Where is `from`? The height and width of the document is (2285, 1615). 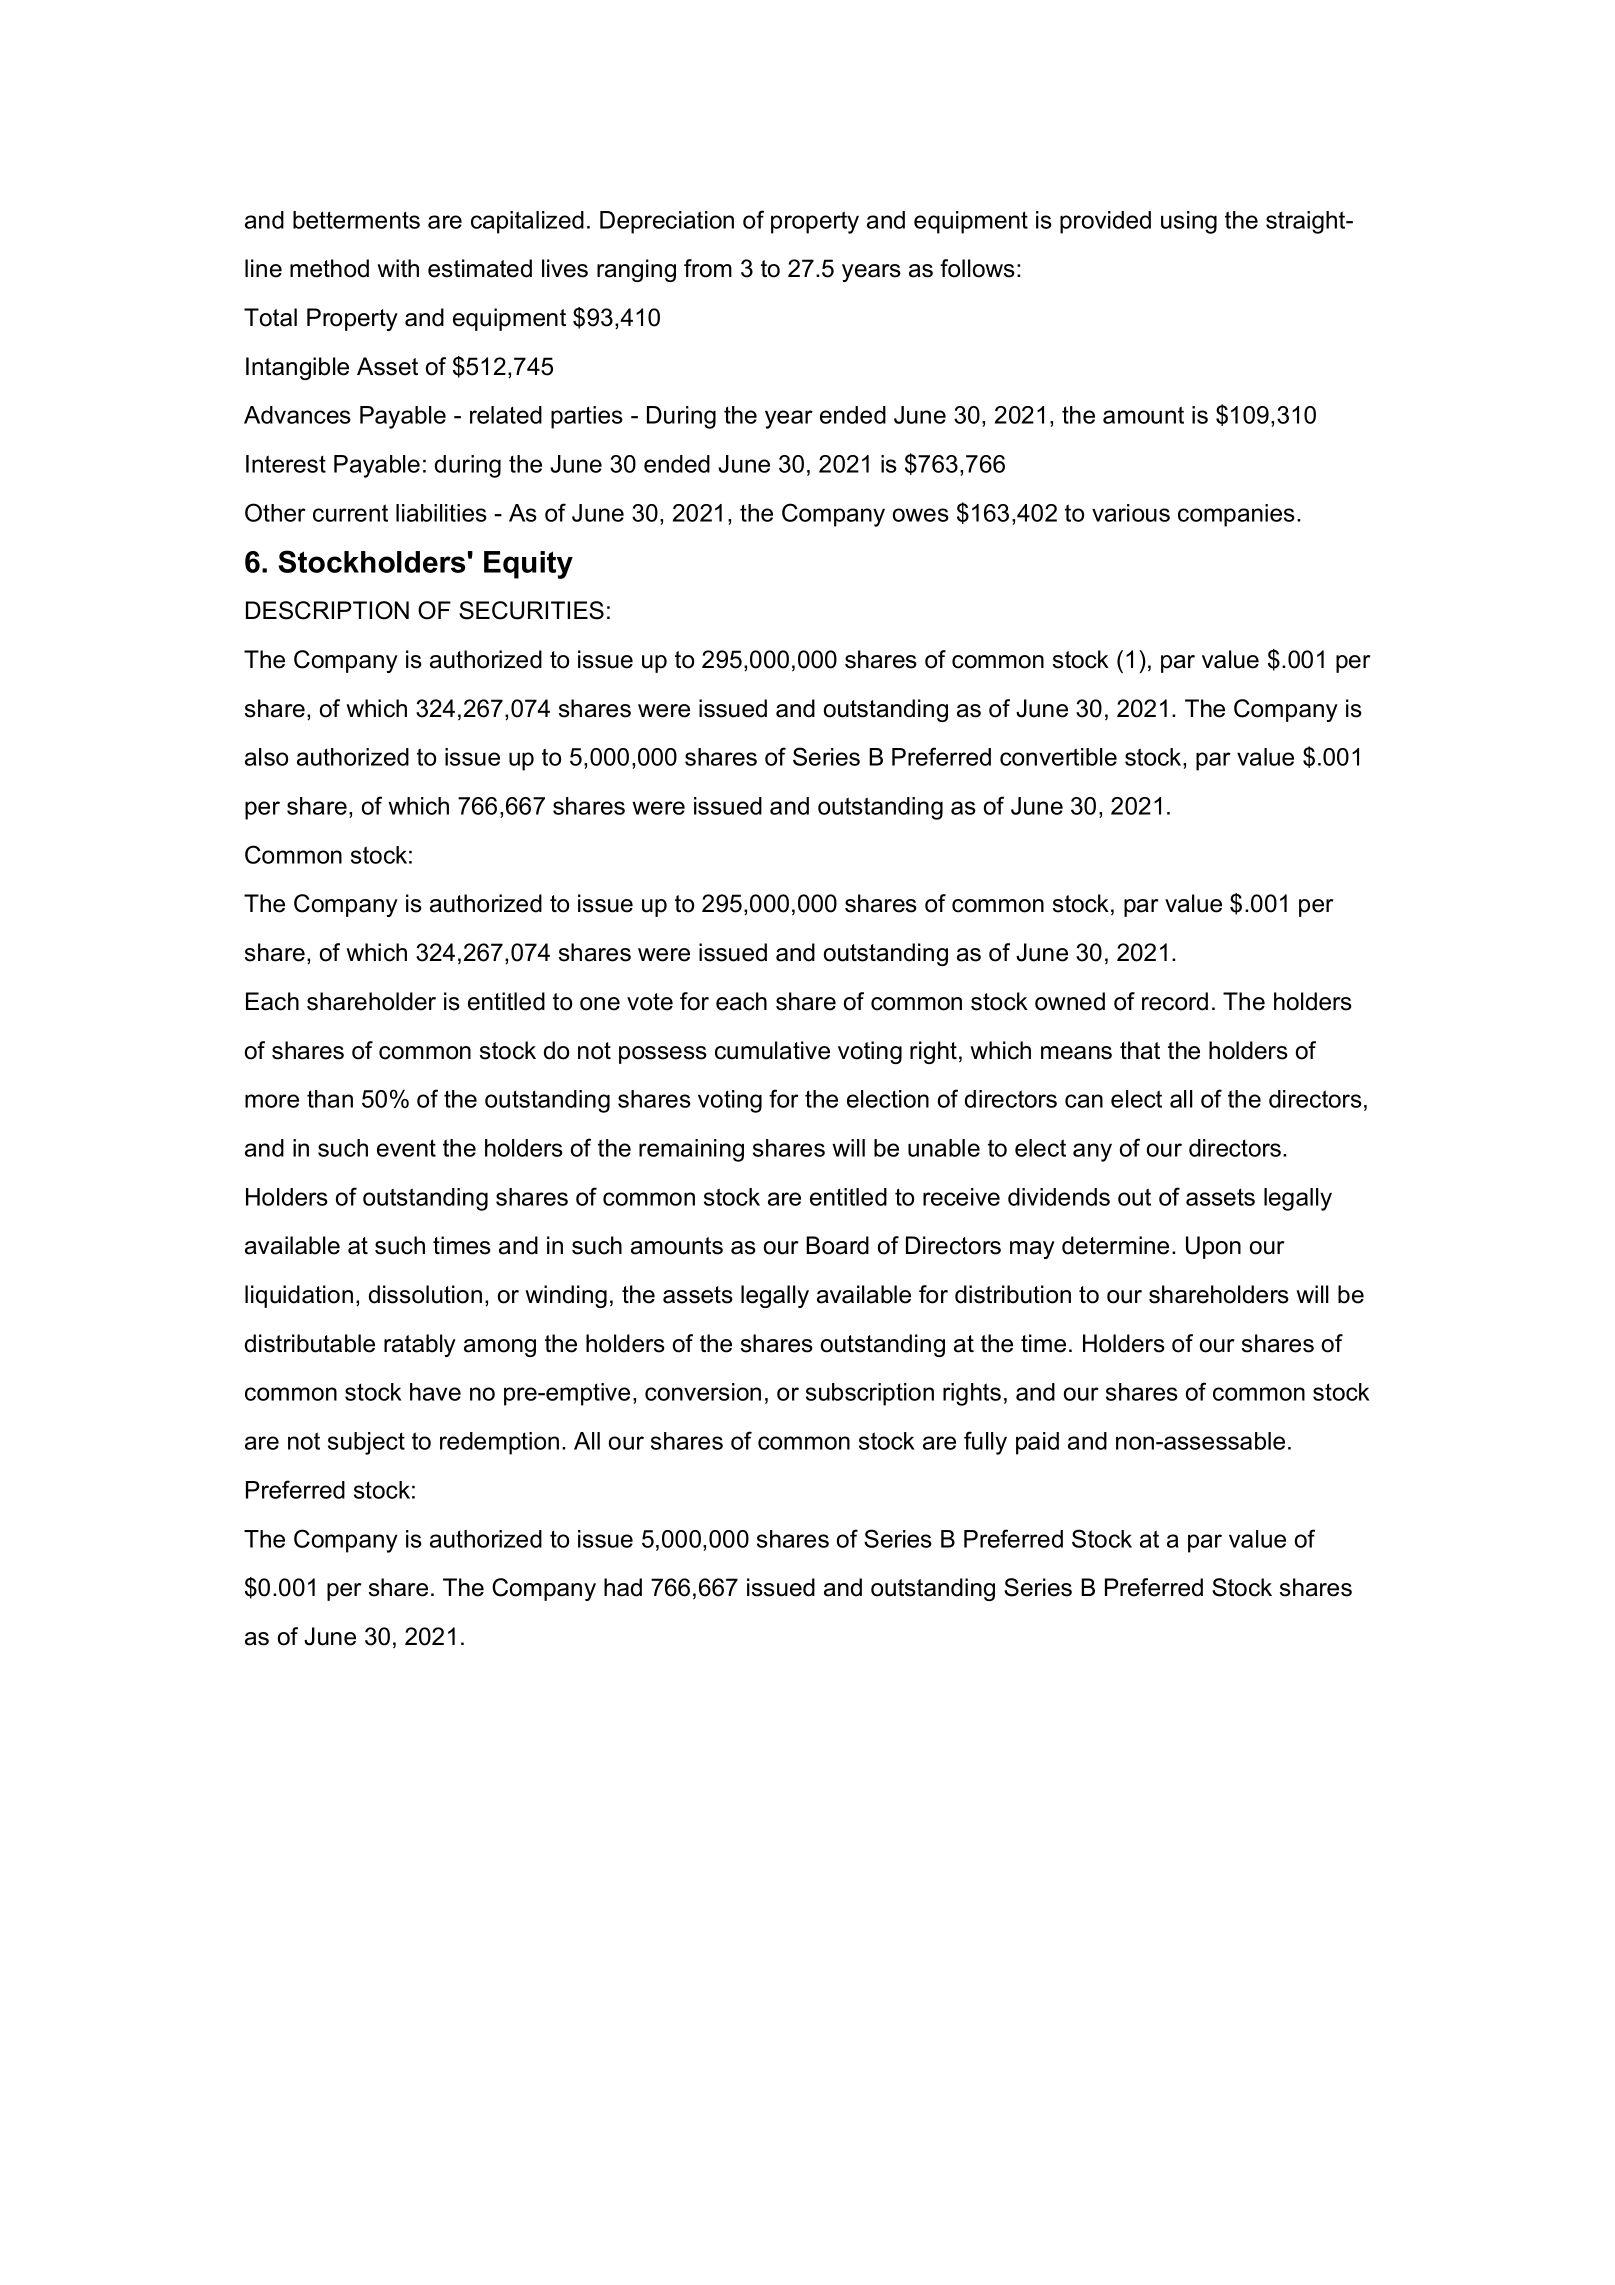
from is located at coordinates (708, 268).
